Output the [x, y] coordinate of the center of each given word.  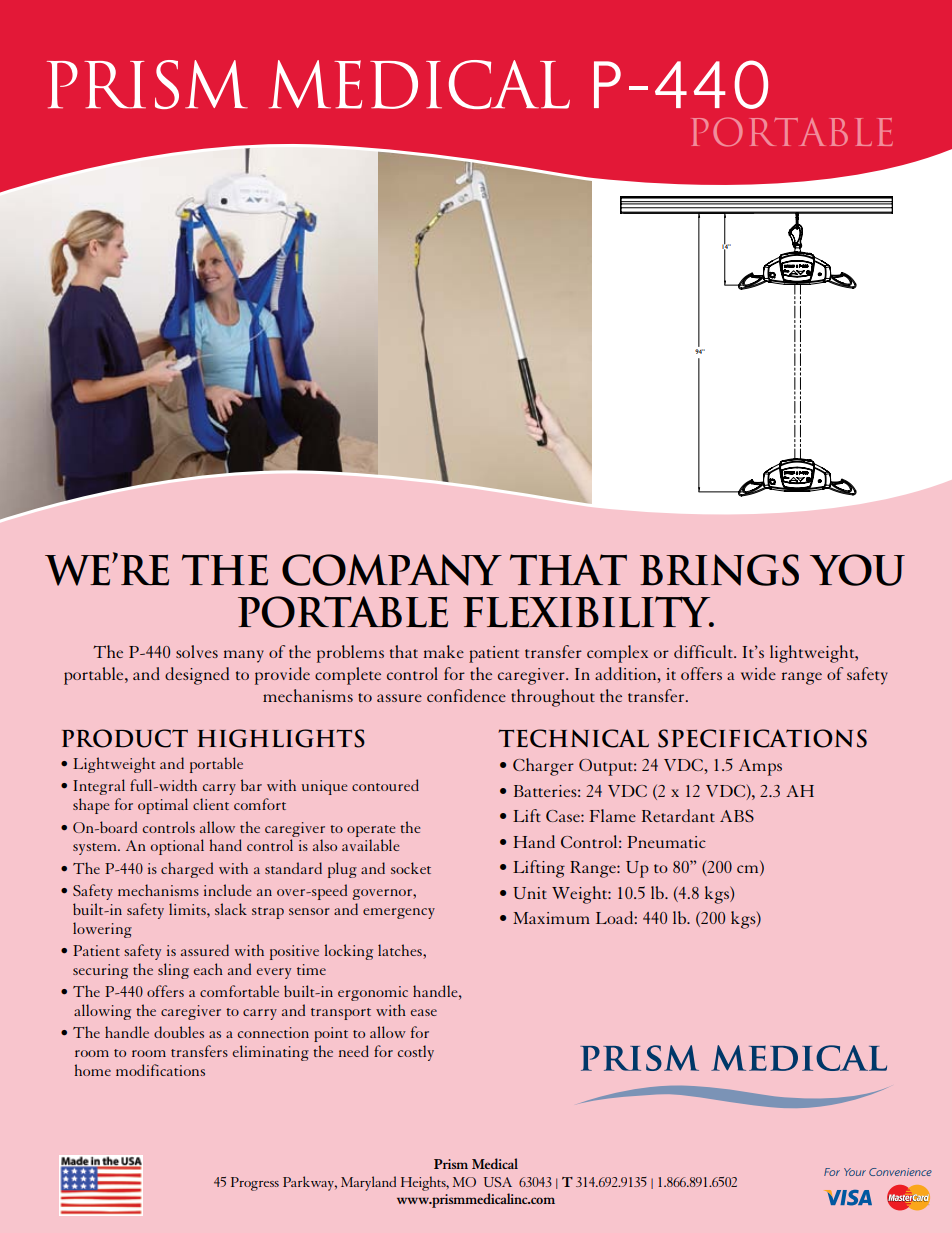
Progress [255, 1184]
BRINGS [719, 570]
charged [187, 870]
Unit [530, 893]
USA [498, 1182]
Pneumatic [666, 842]
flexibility [588, 612]
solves [197, 651]
